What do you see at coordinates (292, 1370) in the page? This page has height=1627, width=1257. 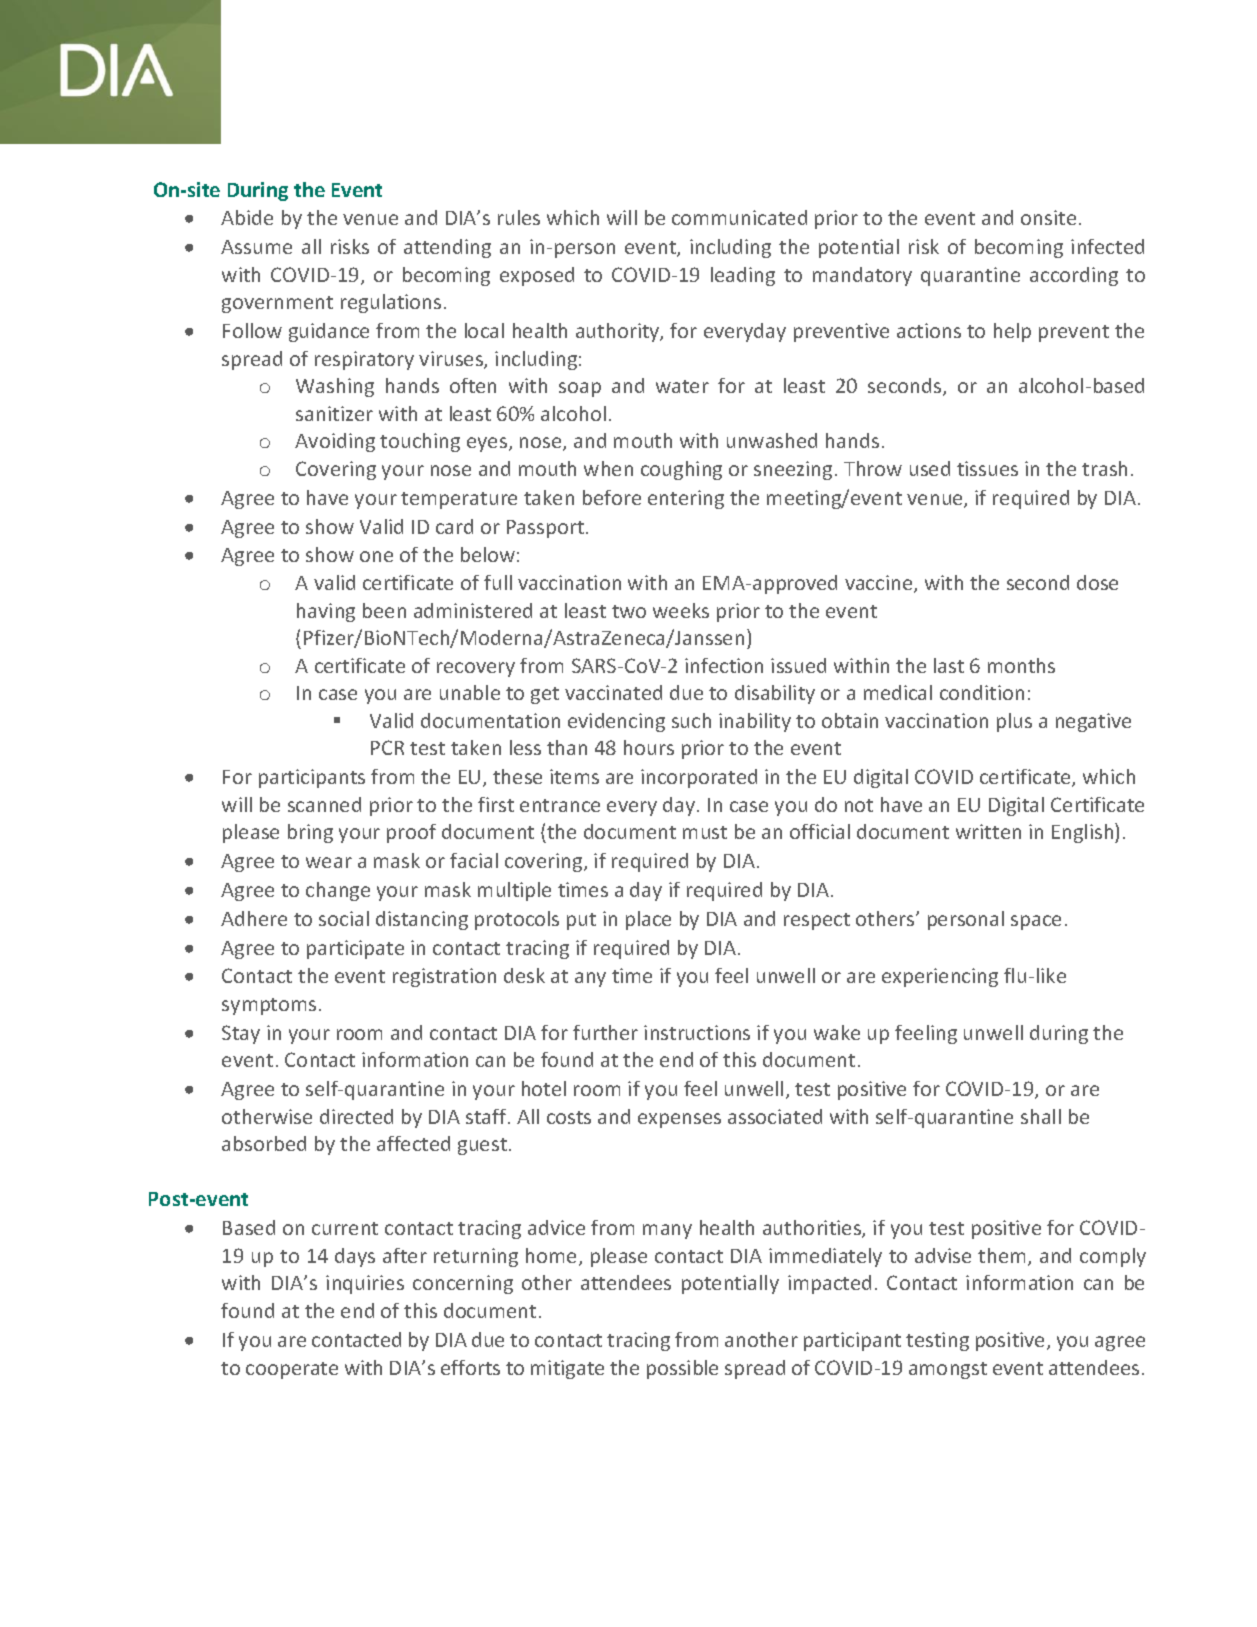 I see `cooperate` at bounding box center [292, 1370].
